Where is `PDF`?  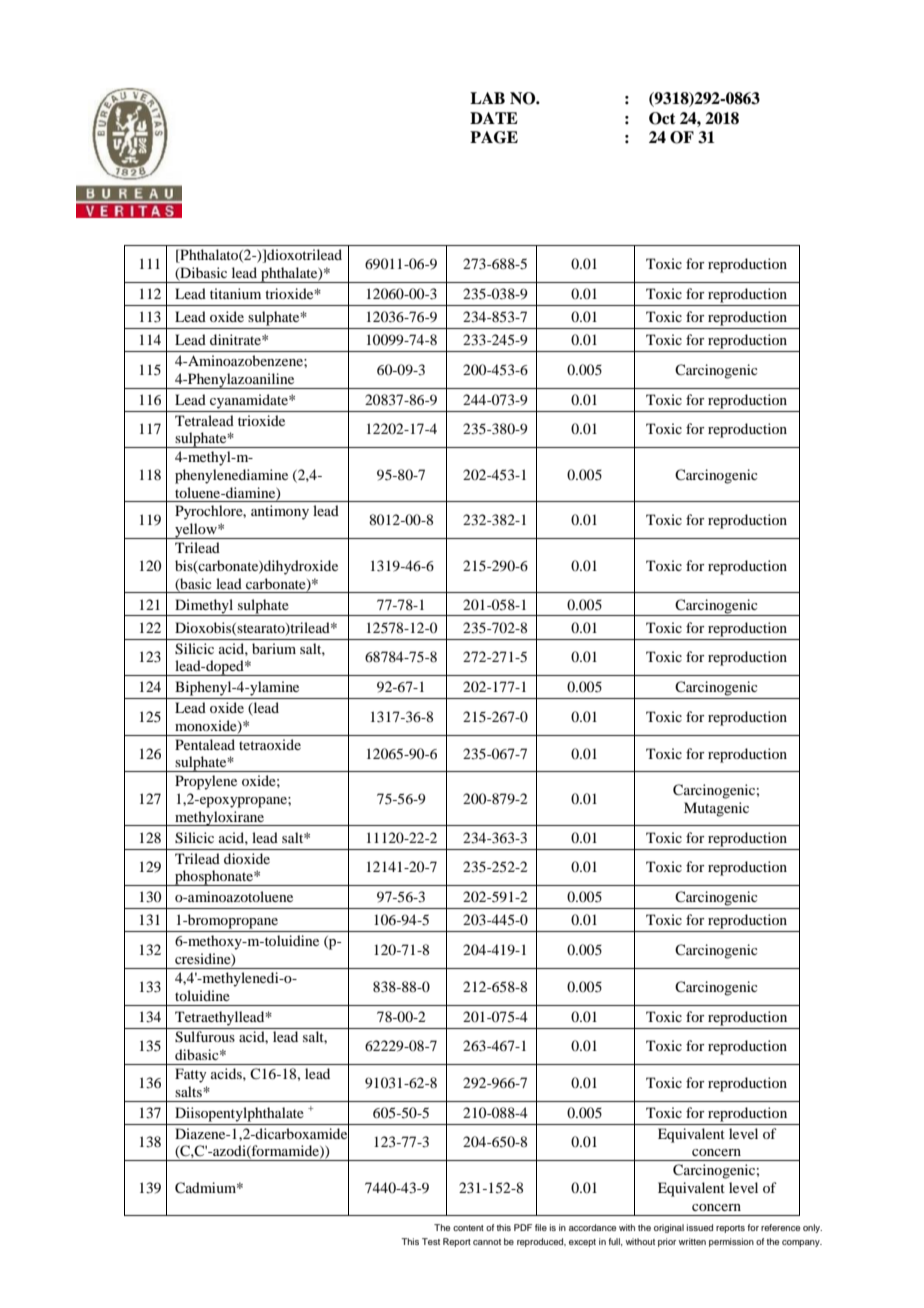
PDF is located at coordinates (523, 1227).
